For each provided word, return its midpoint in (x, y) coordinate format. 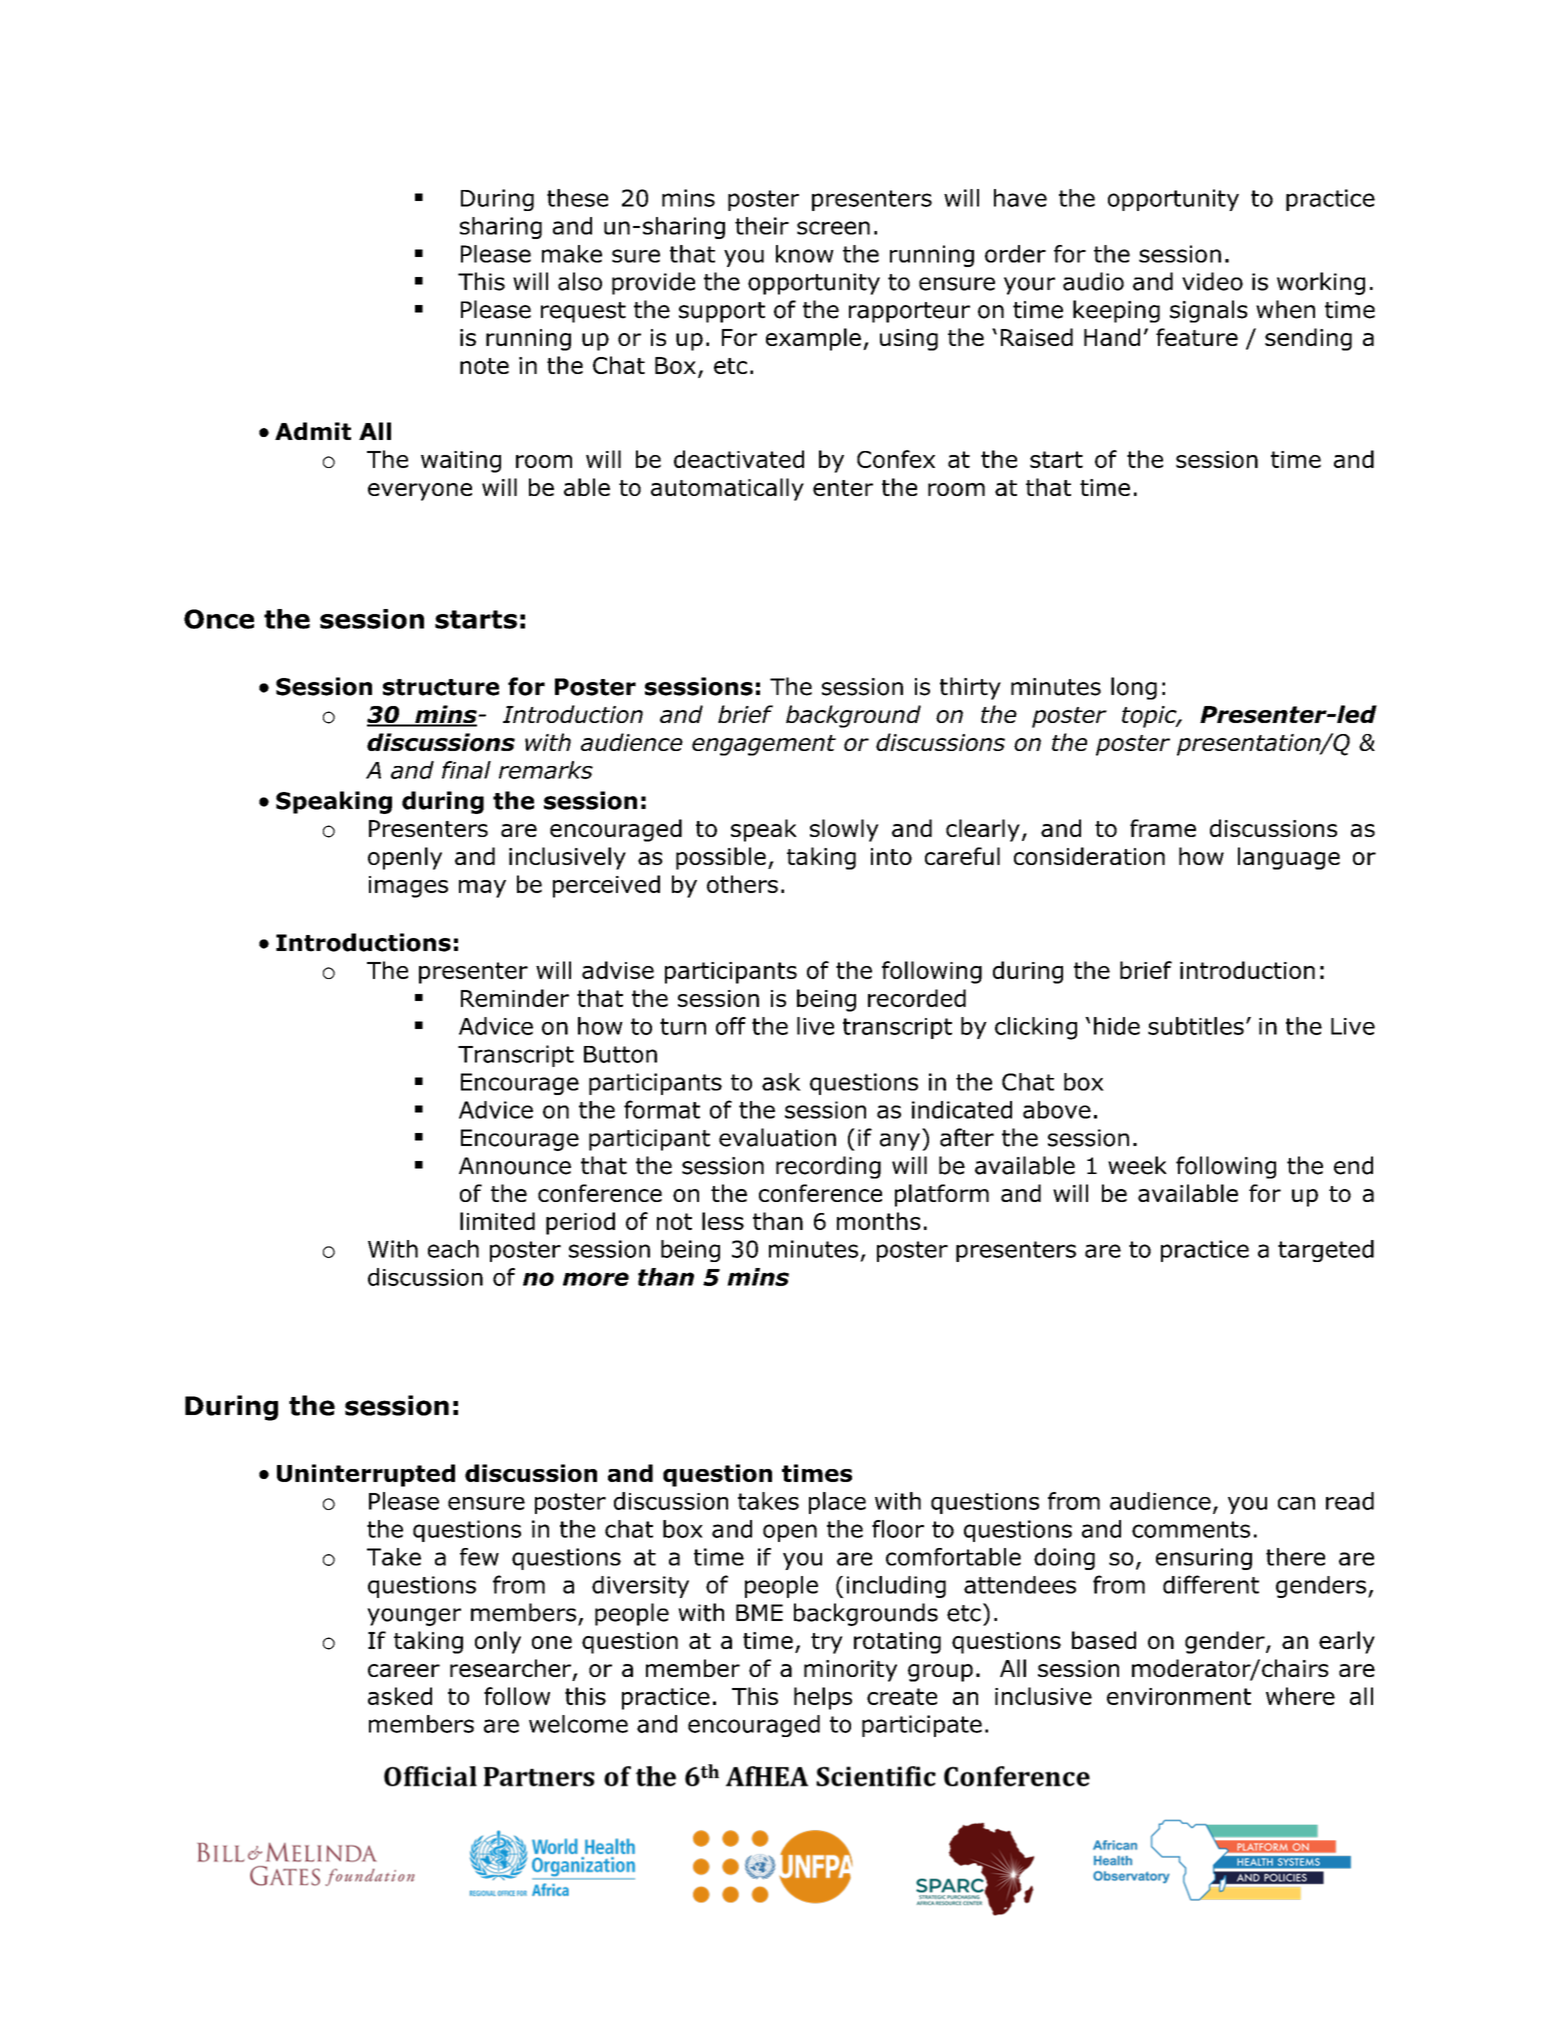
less (723, 1221)
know (805, 254)
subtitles (1196, 1026)
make (572, 254)
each (453, 1249)
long (1134, 688)
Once (219, 619)
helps (823, 1698)
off (731, 1026)
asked (400, 1696)
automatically (727, 489)
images (408, 887)
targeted (1326, 1251)
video (1212, 281)
